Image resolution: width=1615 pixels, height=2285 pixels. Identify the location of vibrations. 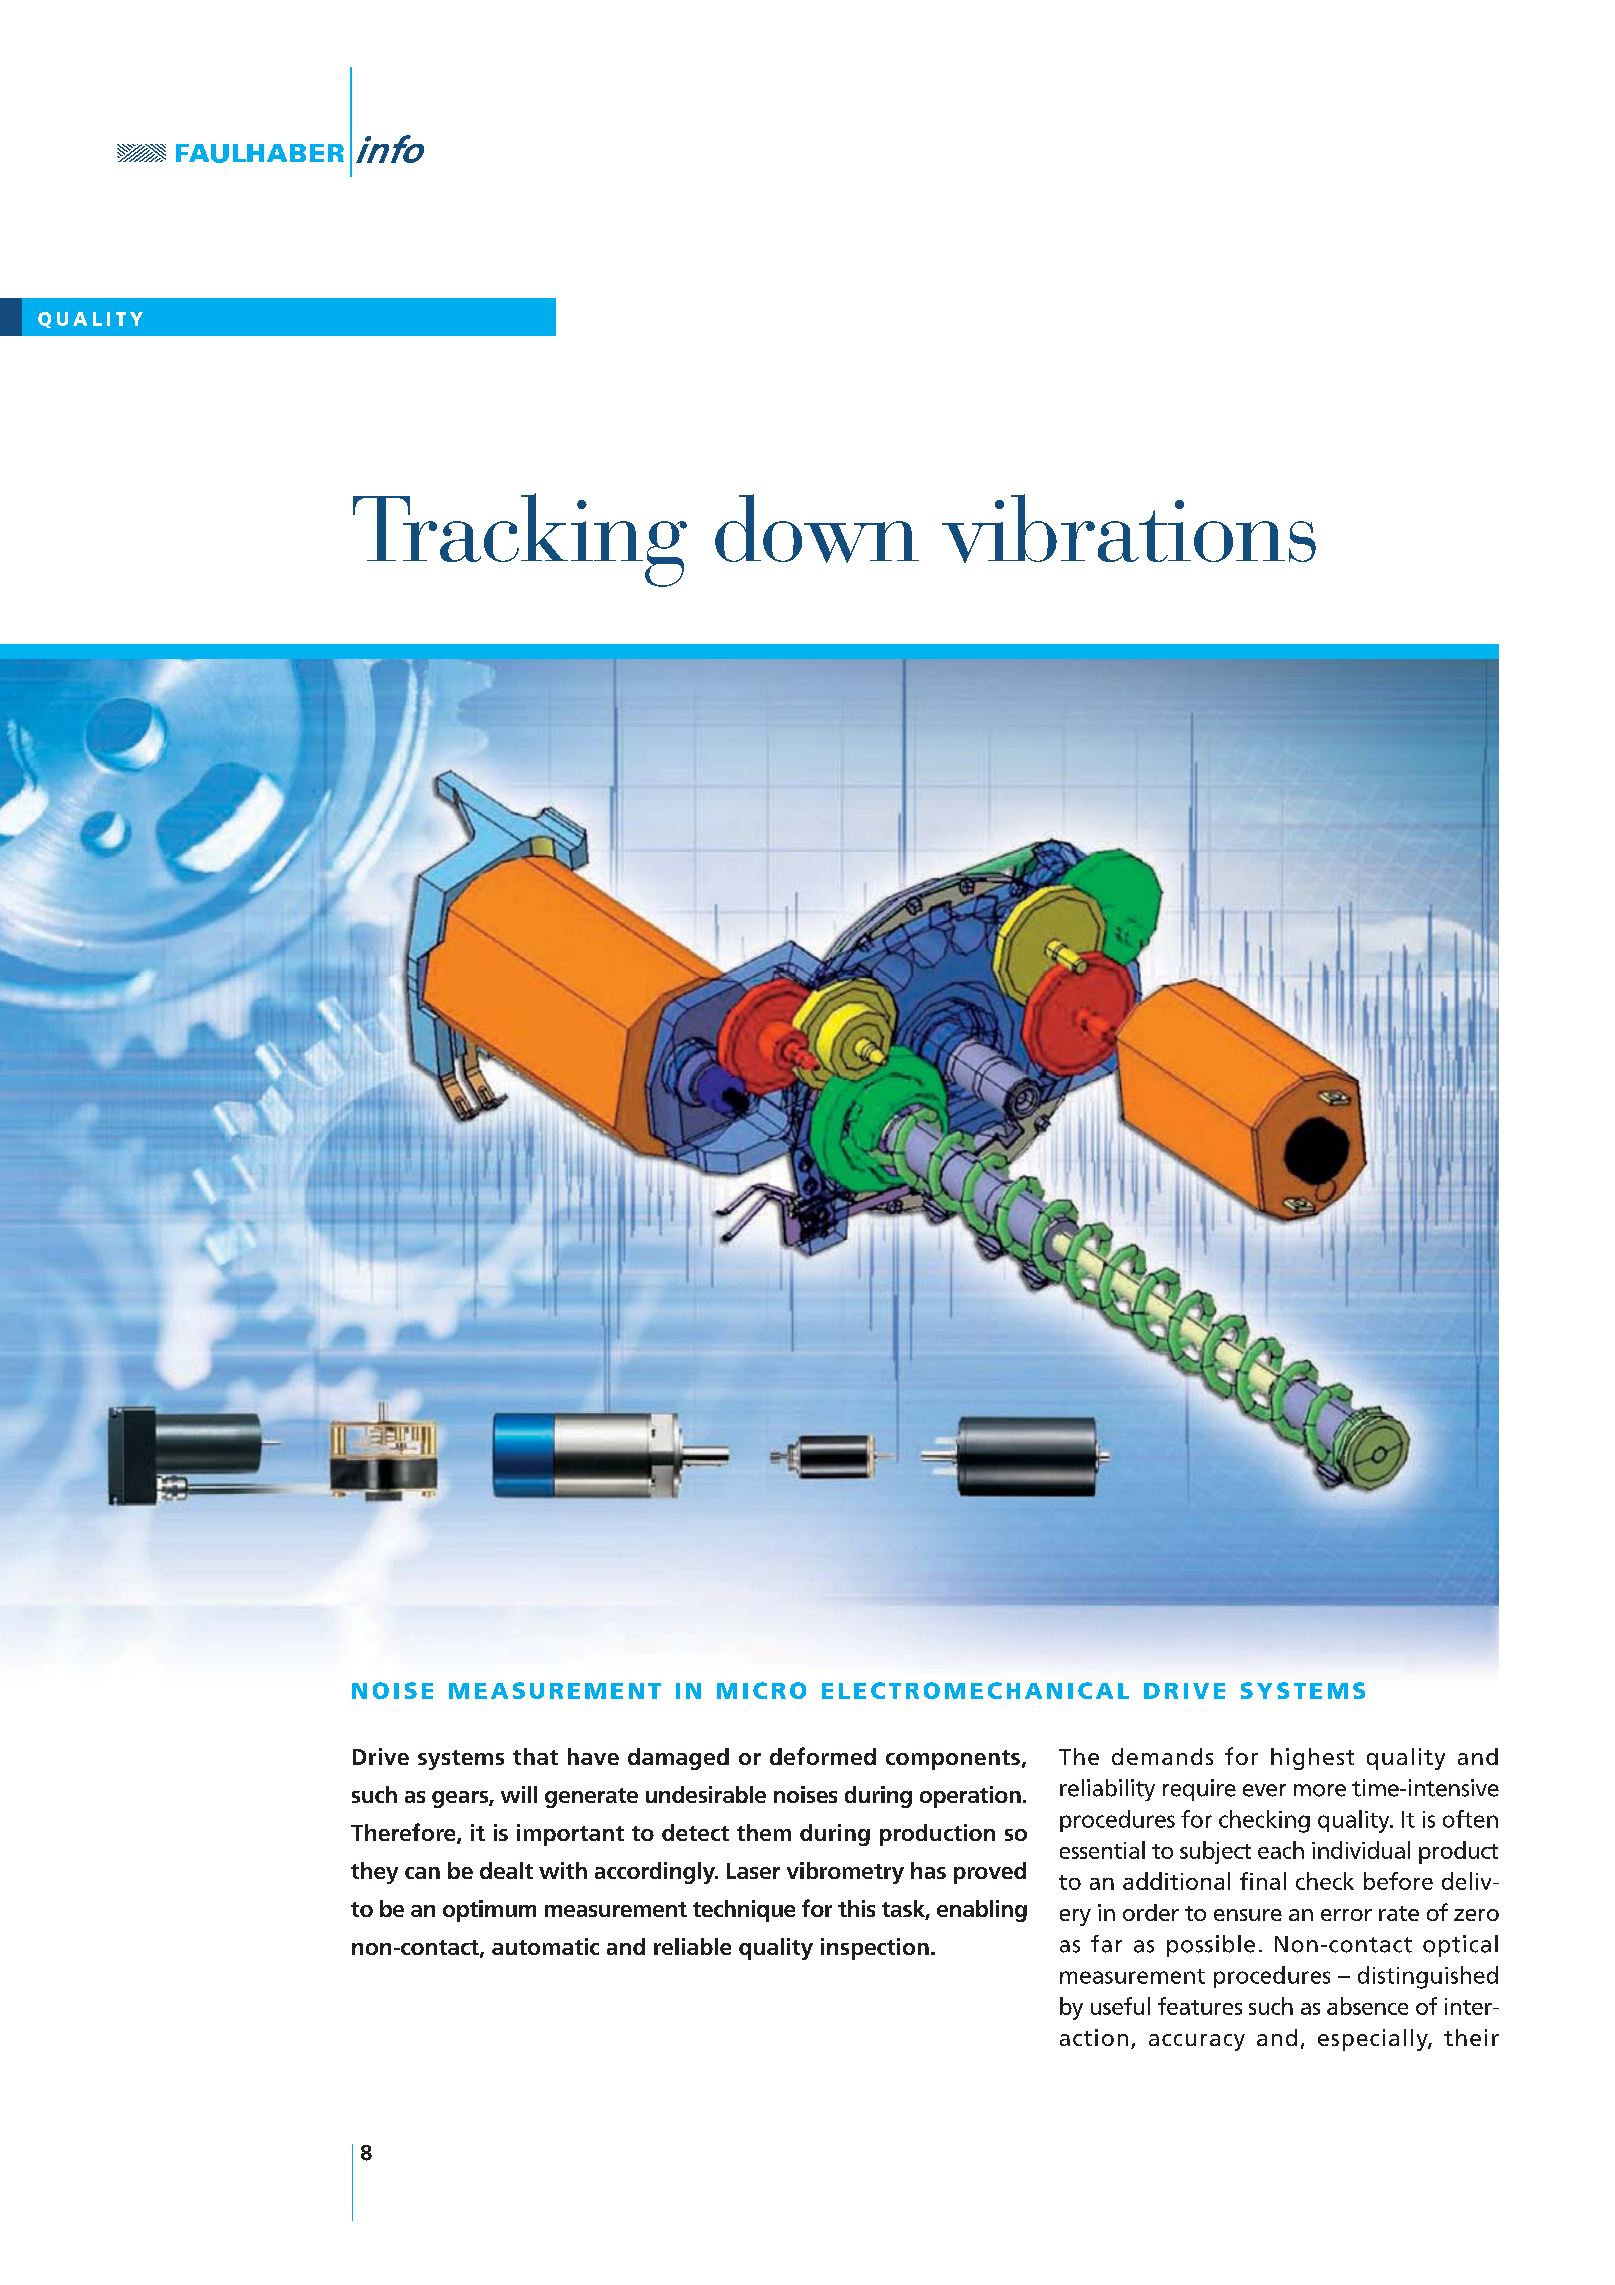
(1129, 528).
